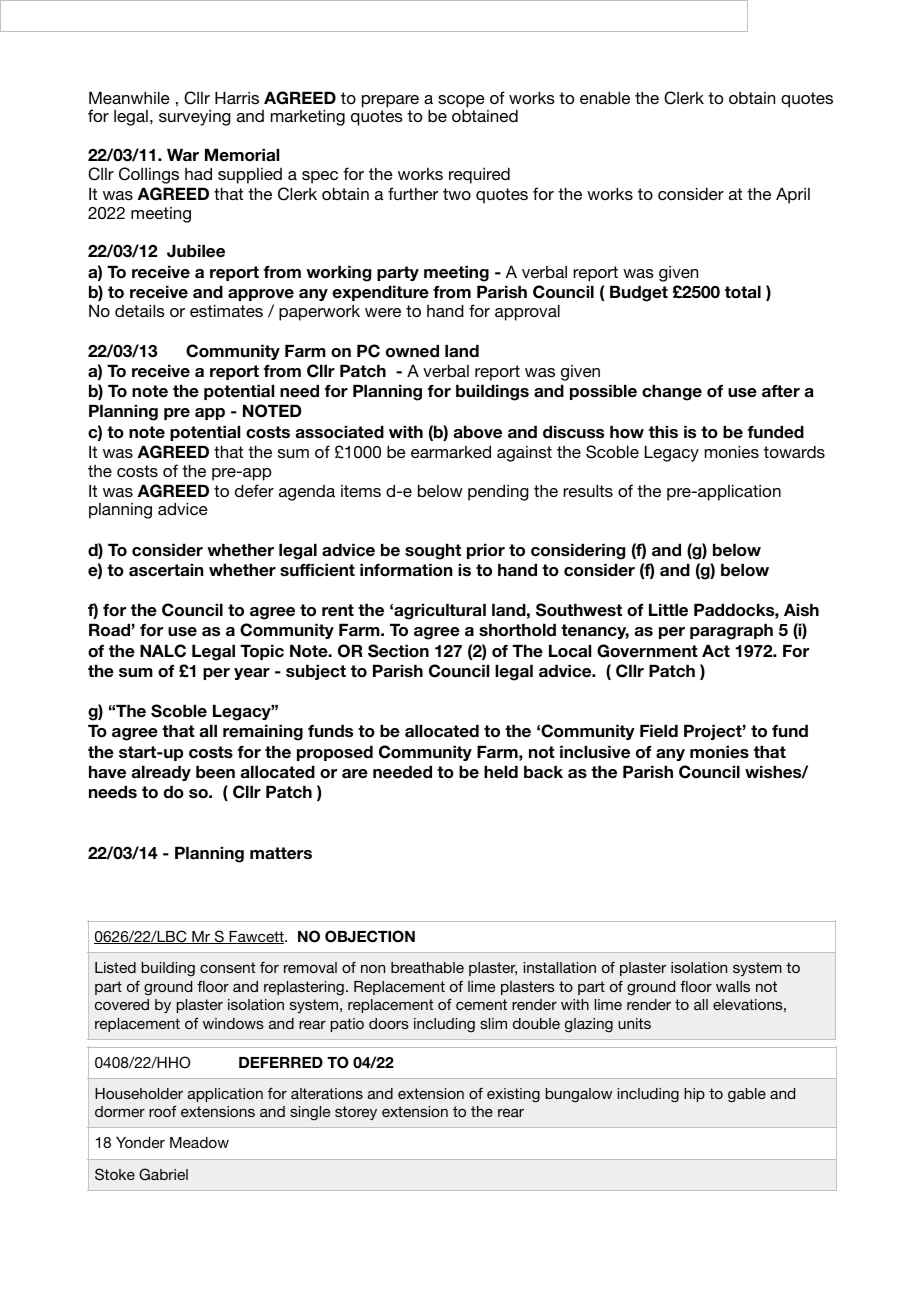  What do you see at coordinates (461, 102) in the screenshot?
I see `scope` at bounding box center [461, 102].
